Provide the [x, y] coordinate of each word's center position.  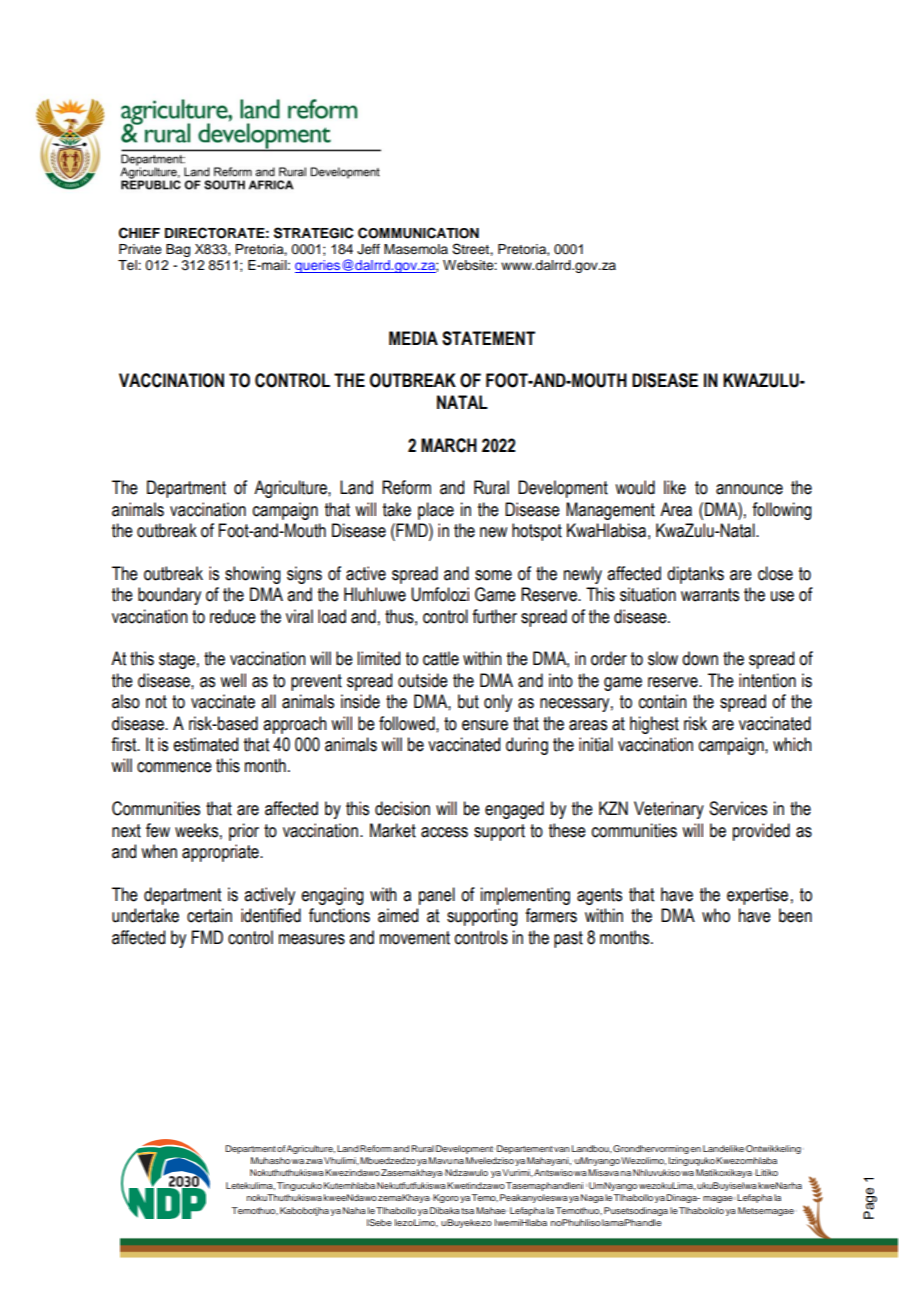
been [795, 915]
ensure [485, 725]
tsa [467, 1211]
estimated [205, 744]
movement [415, 938]
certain [209, 915]
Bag [178, 250]
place [436, 511]
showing [253, 575]
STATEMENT [488, 338]
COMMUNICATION [418, 233]
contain [663, 701]
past [568, 939]
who [716, 915]
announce [749, 489]
